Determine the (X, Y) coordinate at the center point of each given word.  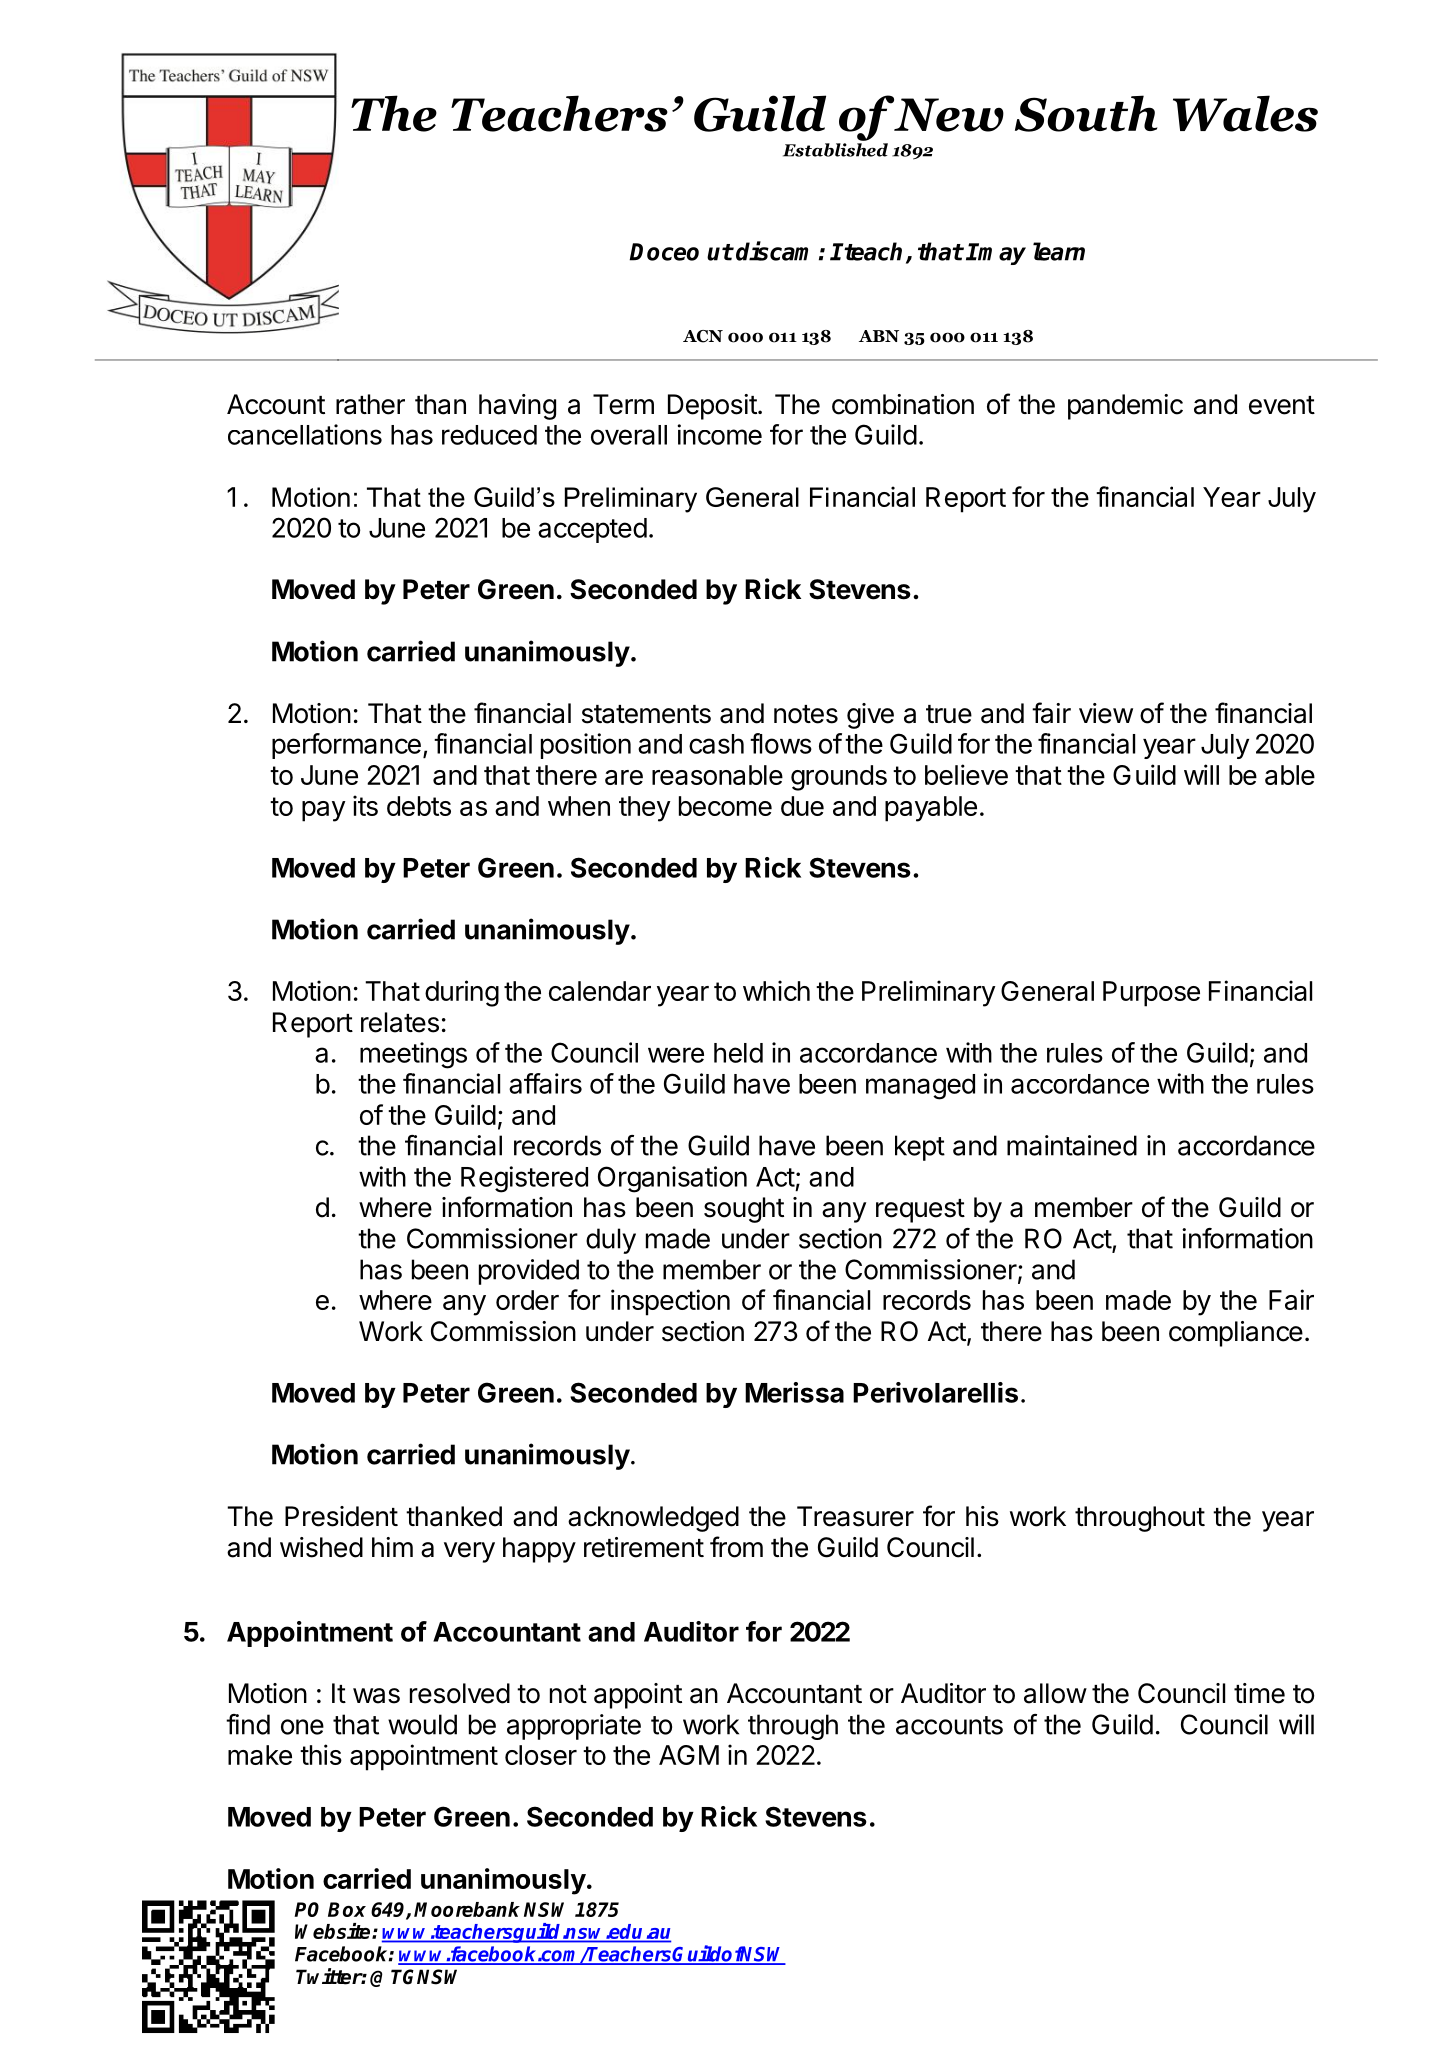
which (776, 990)
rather (370, 404)
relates (400, 1022)
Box (347, 1909)
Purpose (1151, 994)
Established (835, 150)
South (1086, 113)
